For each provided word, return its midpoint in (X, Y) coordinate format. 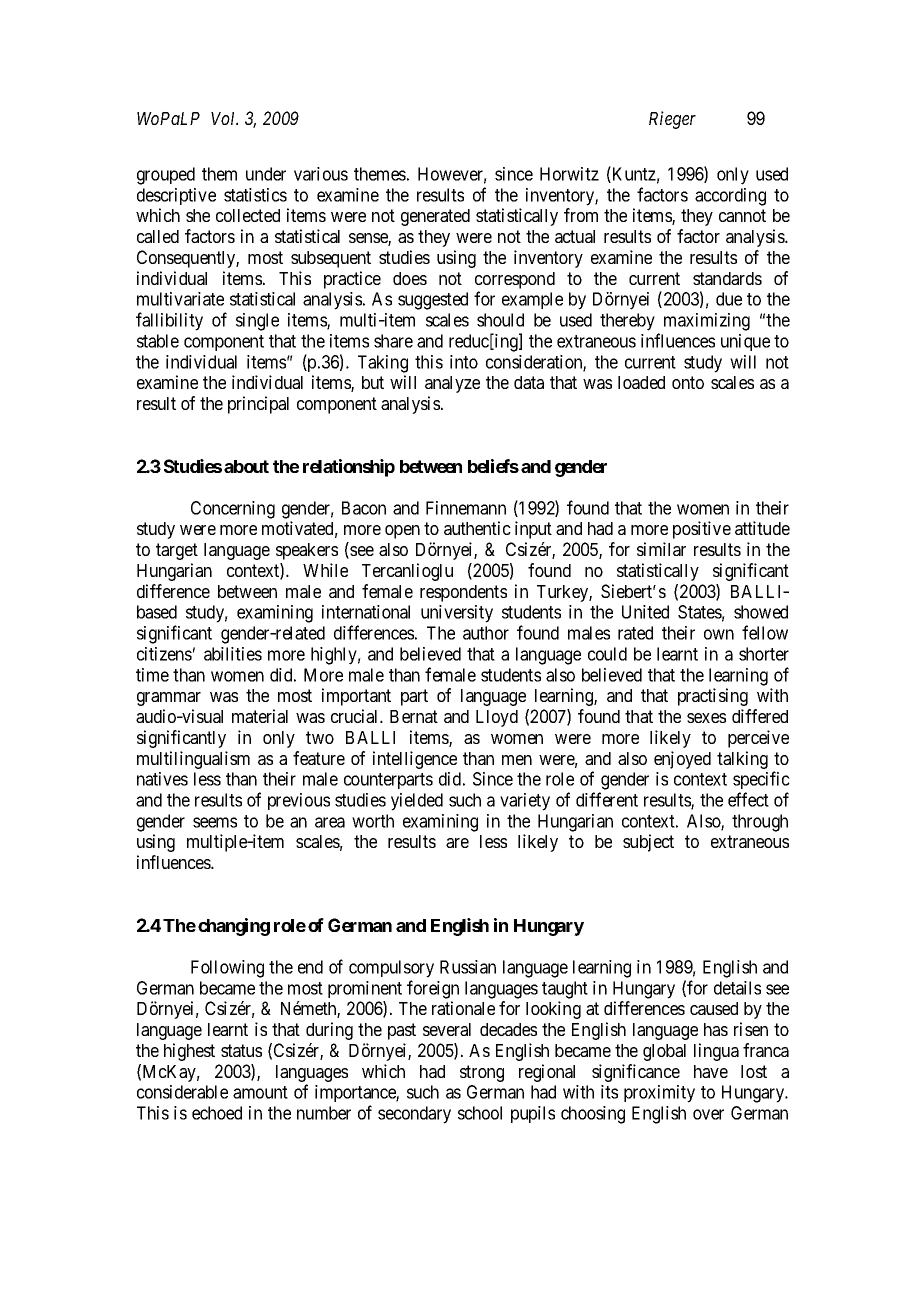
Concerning (233, 510)
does (410, 278)
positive (702, 530)
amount (260, 1092)
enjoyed (682, 760)
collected (248, 215)
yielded (417, 802)
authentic (477, 528)
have (711, 1071)
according (730, 197)
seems (215, 822)
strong (482, 1073)
